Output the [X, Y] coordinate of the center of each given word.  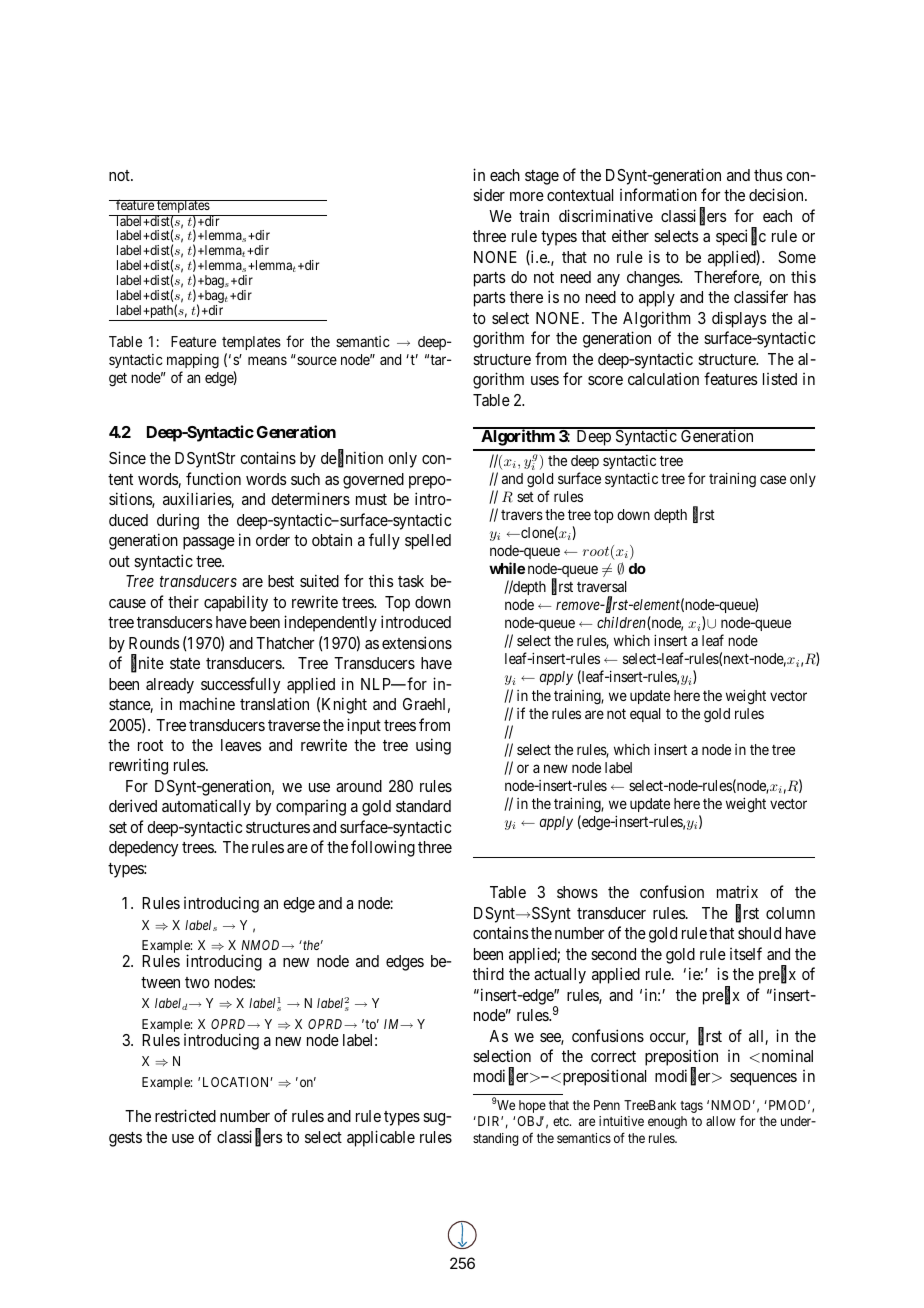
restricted [185, 1115]
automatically [206, 807]
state [185, 663]
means [267, 360]
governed [373, 481]
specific [741, 237]
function [213, 478]
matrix [737, 891]
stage [542, 177]
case [773, 479]
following [383, 848]
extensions [417, 642]
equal [645, 715]
